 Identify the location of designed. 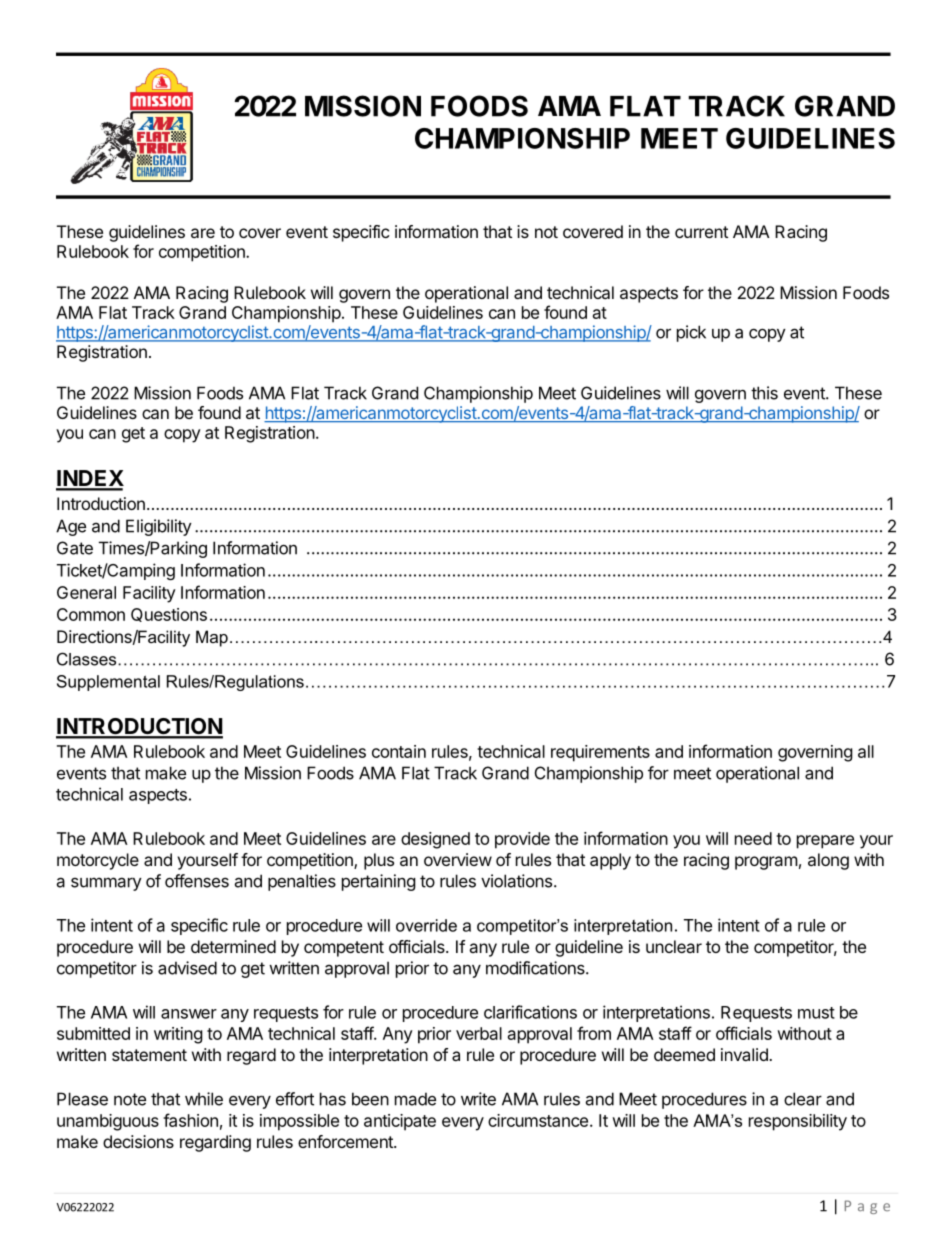
(435, 840).
